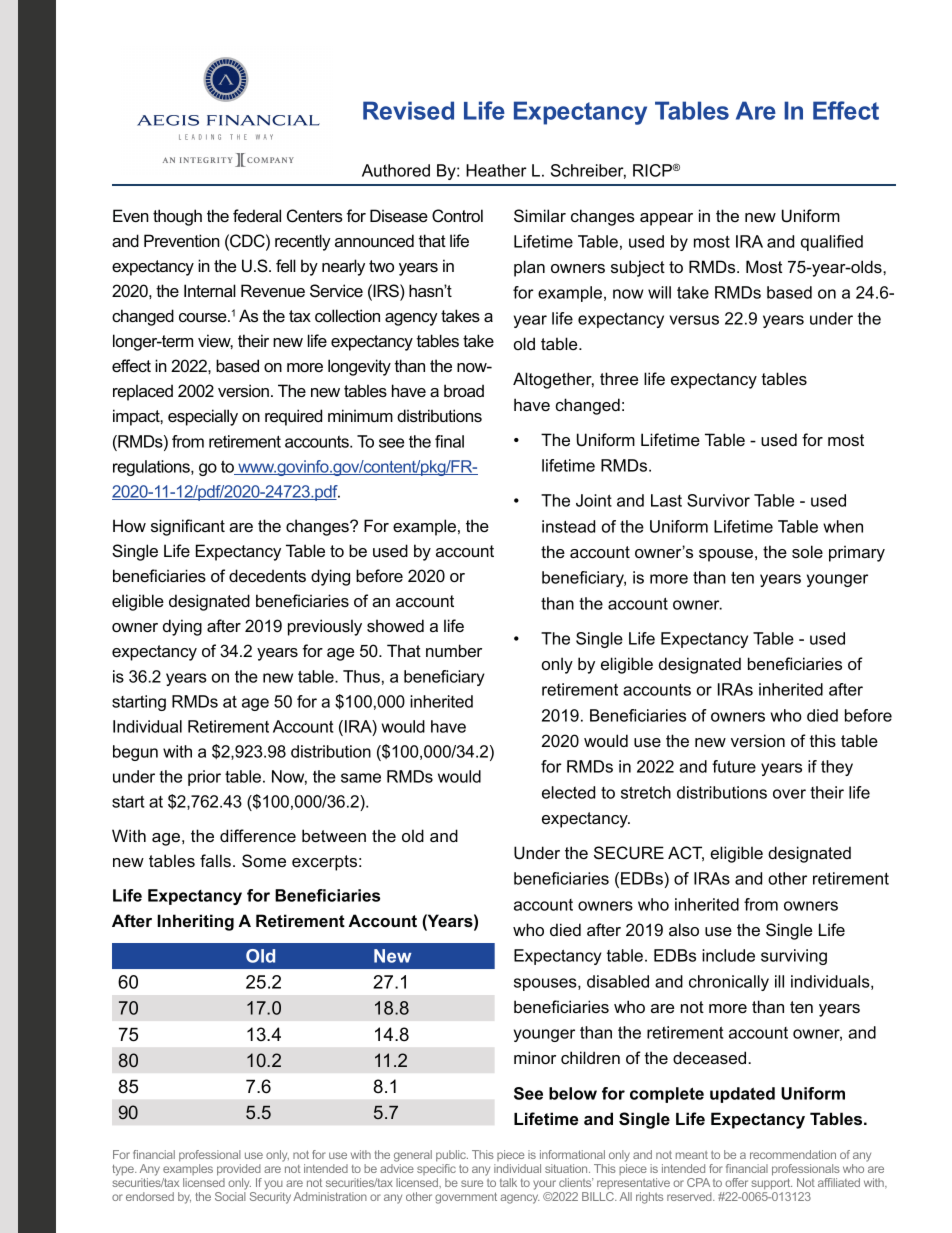  What do you see at coordinates (794, 957) in the screenshot?
I see `surviving` at bounding box center [794, 957].
